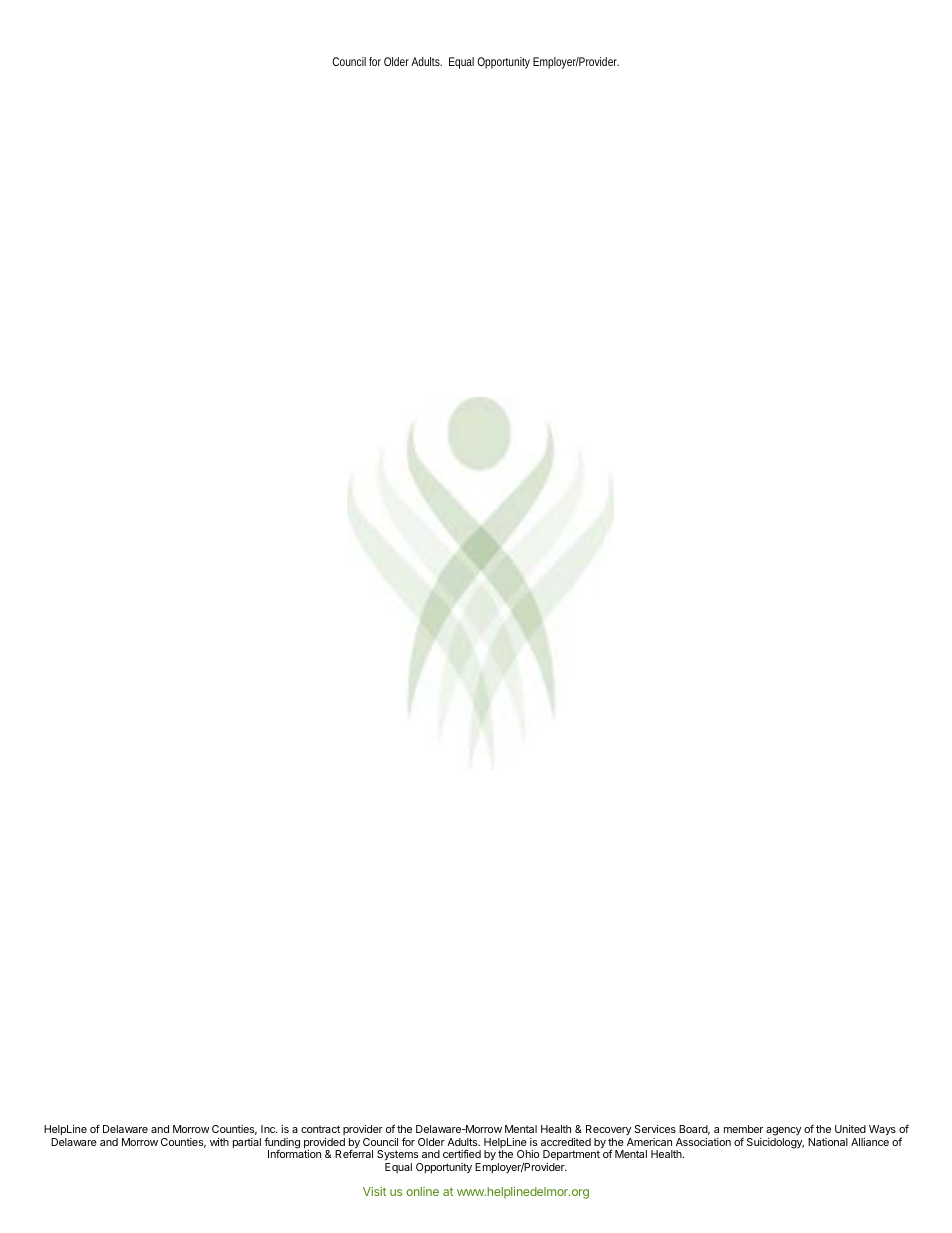  I want to click on contract, so click(320, 1129).
